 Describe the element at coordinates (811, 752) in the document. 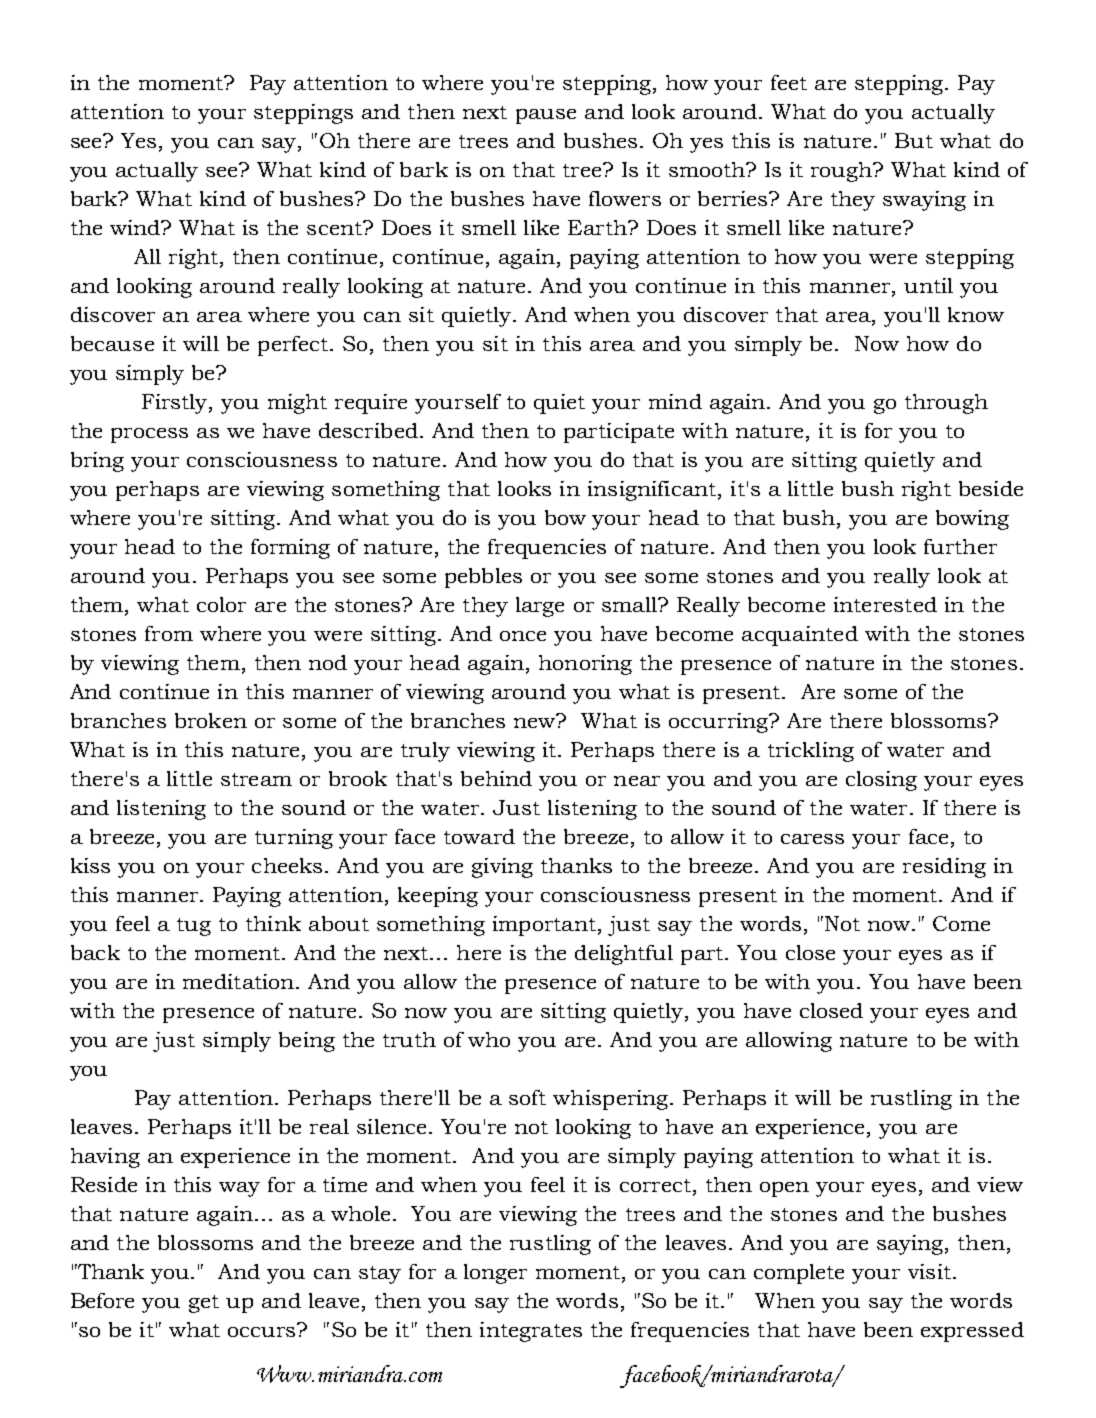

I see `trickling` at that location.
